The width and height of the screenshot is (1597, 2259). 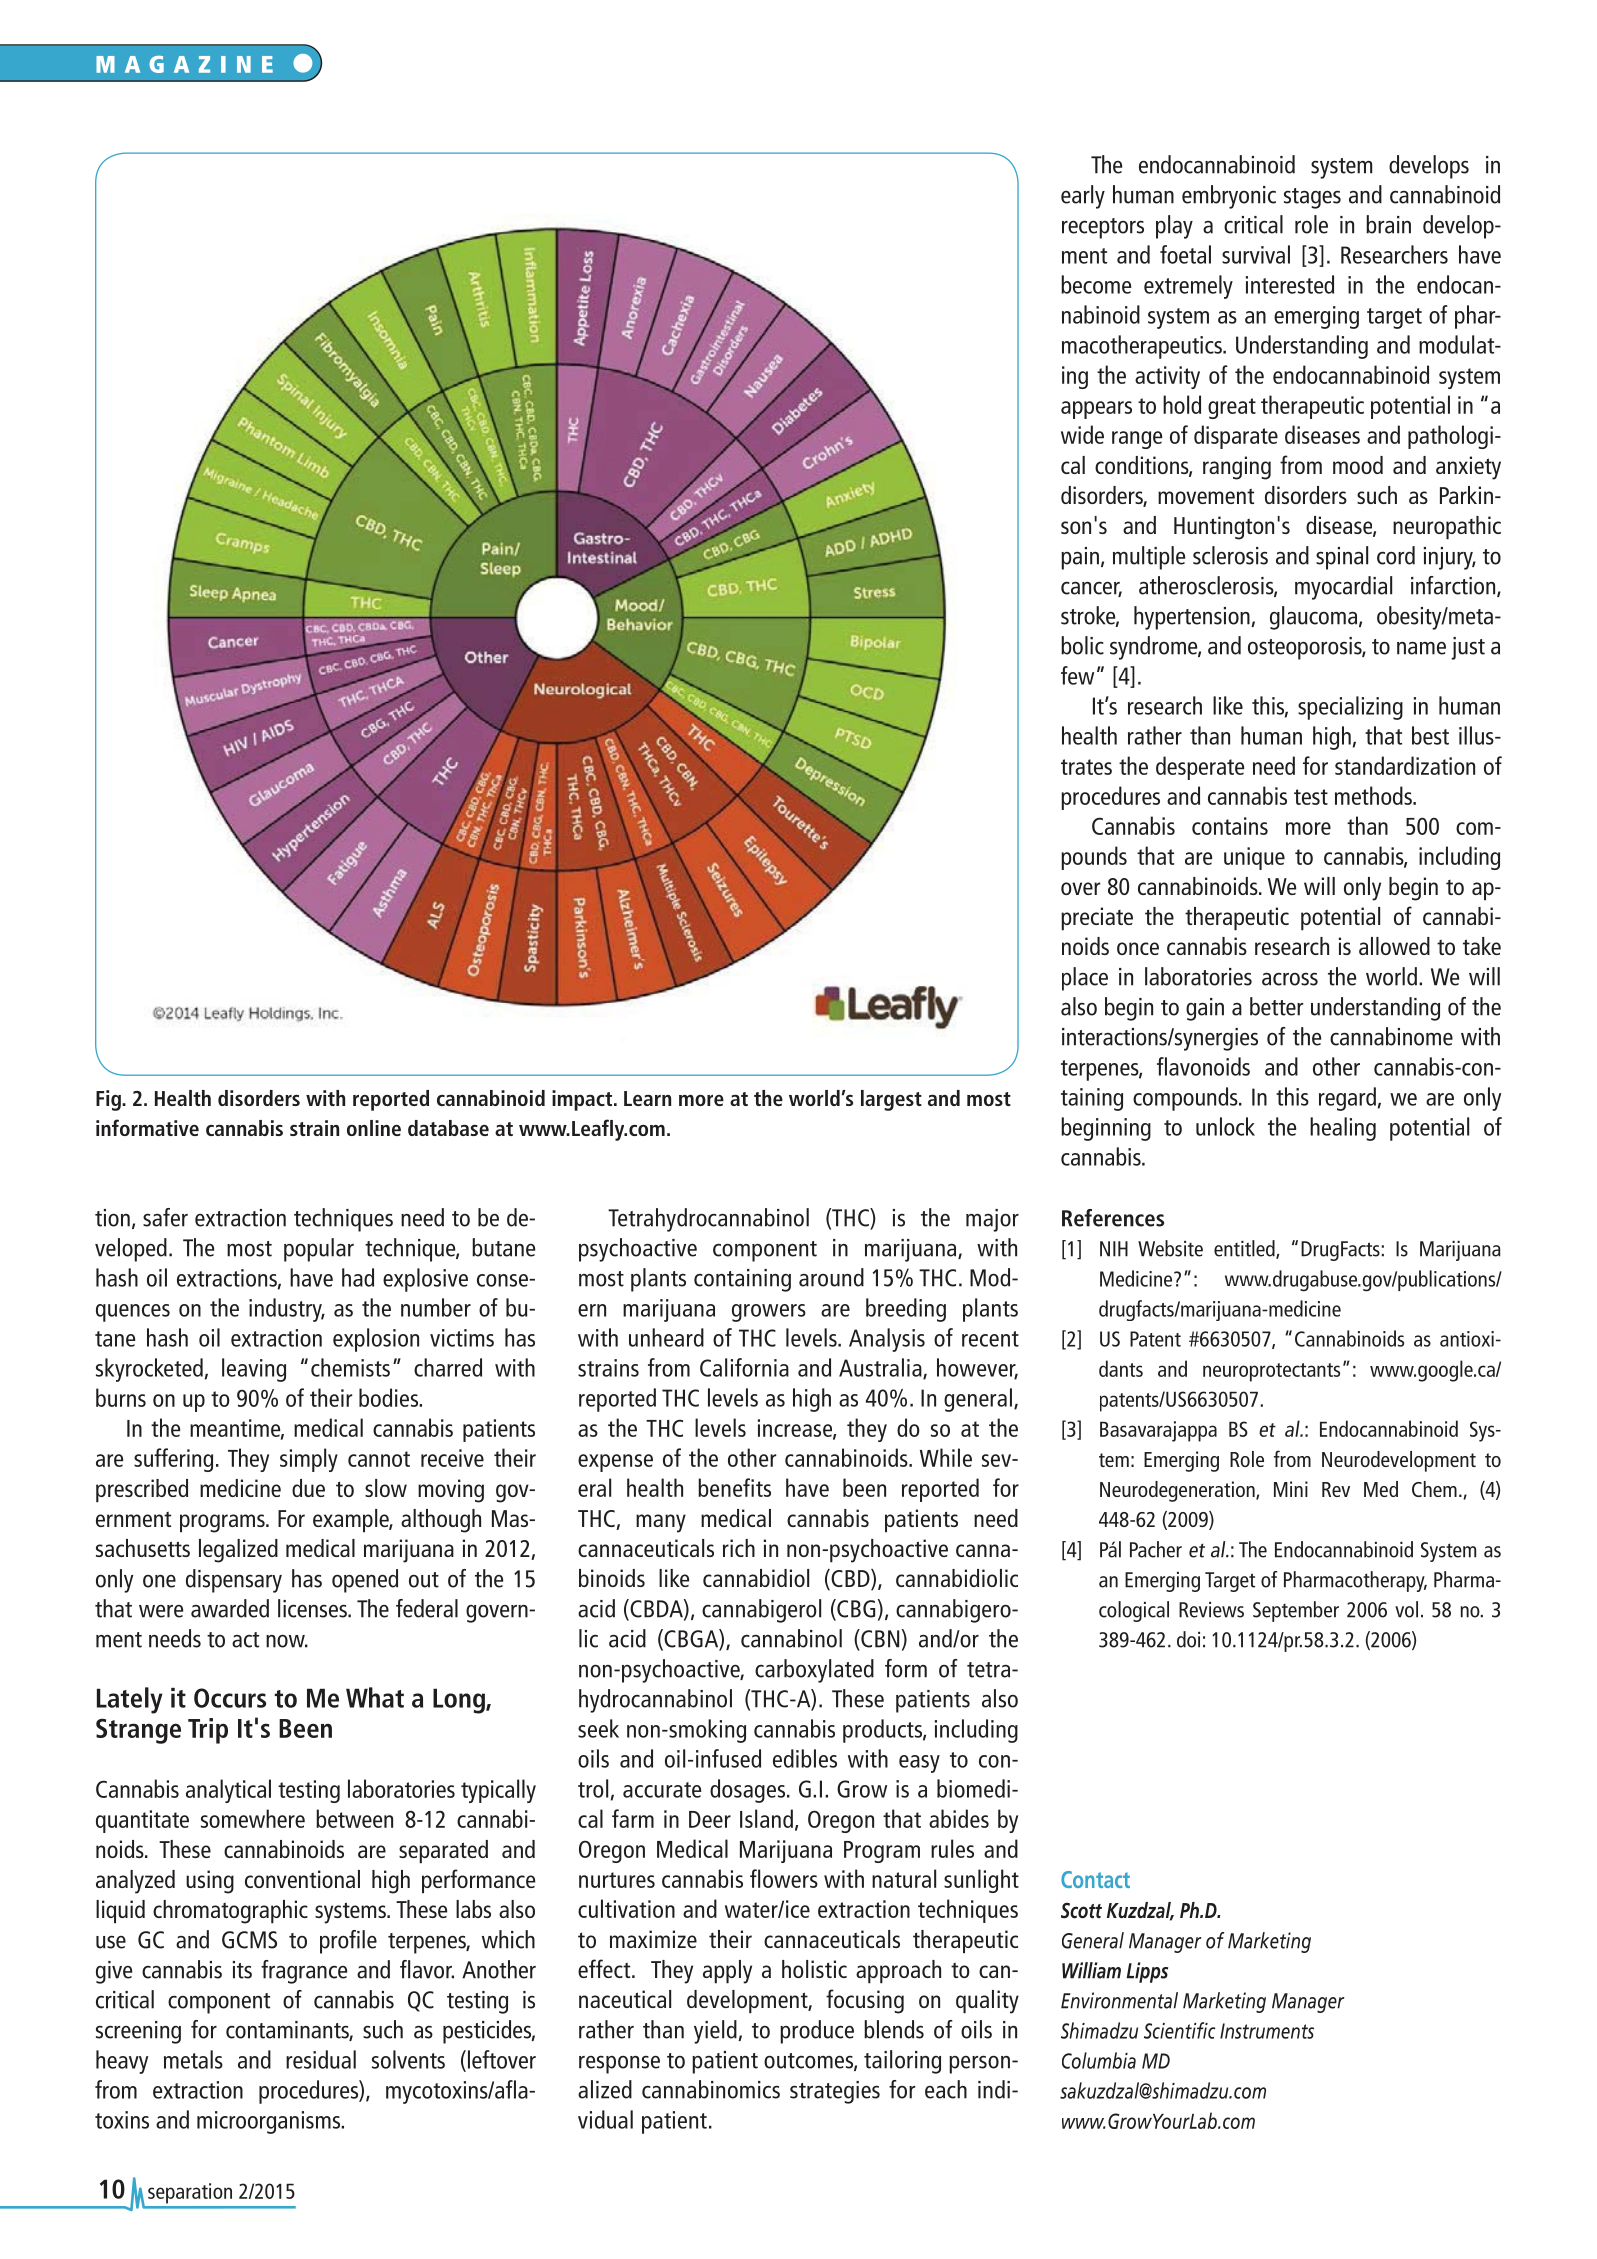 What do you see at coordinates (1347, 1099) in the screenshot?
I see `regard` at bounding box center [1347, 1099].
